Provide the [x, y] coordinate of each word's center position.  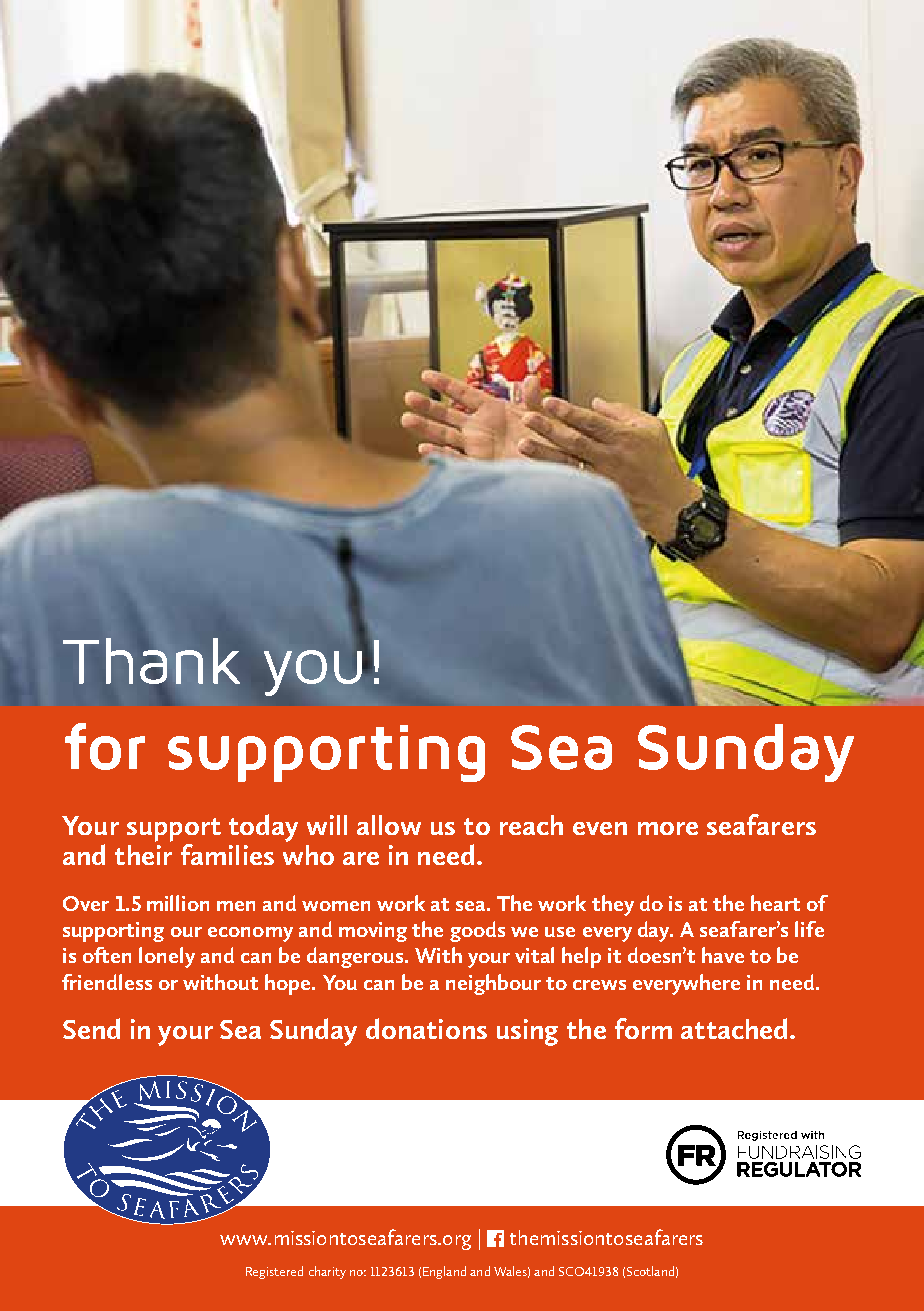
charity [327, 1272]
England [444, 1272]
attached [736, 1028]
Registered [274, 1272]
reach [531, 825]
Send [91, 1028]
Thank [151, 661]
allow [389, 825]
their [143, 855]
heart [775, 903]
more [668, 828]
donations [426, 1028]
